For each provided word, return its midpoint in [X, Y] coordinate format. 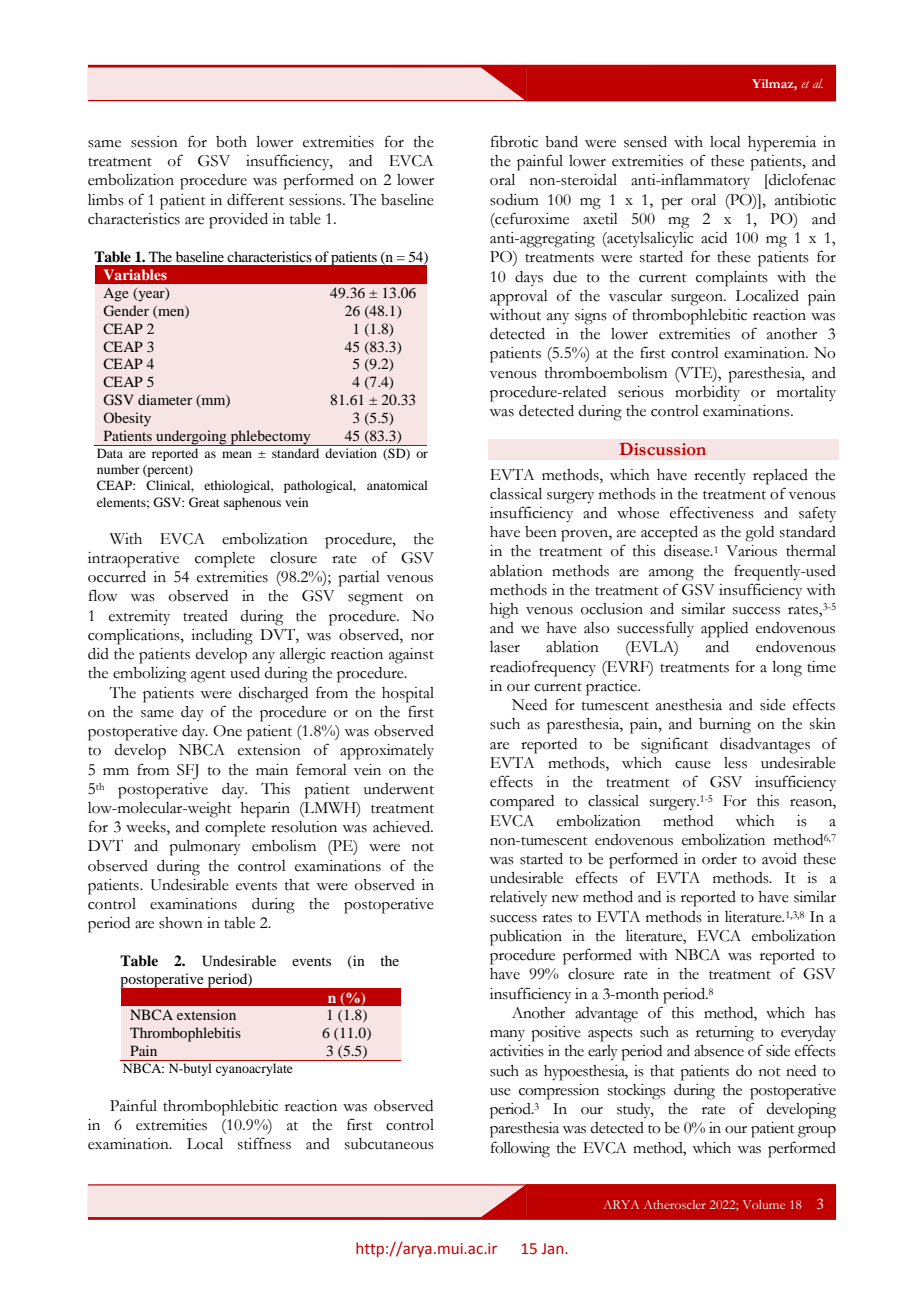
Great [204, 502]
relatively [518, 899]
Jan [554, 1248]
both [231, 142]
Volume [764, 1204]
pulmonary [205, 848]
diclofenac [801, 179]
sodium [514, 200]
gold [759, 534]
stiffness [264, 1143]
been [541, 532]
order [719, 859]
